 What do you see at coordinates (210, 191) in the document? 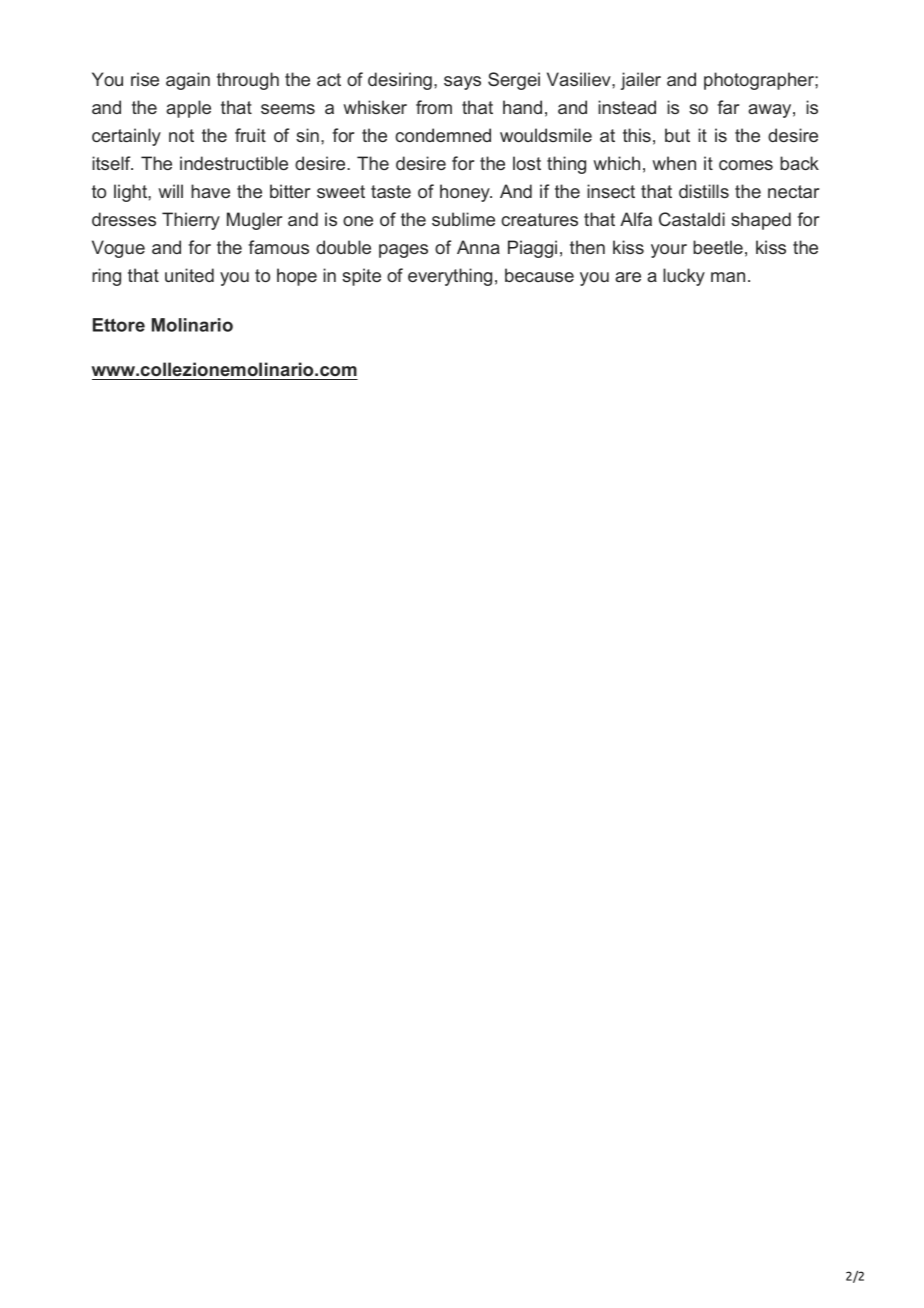
I see `have` at bounding box center [210, 191].
